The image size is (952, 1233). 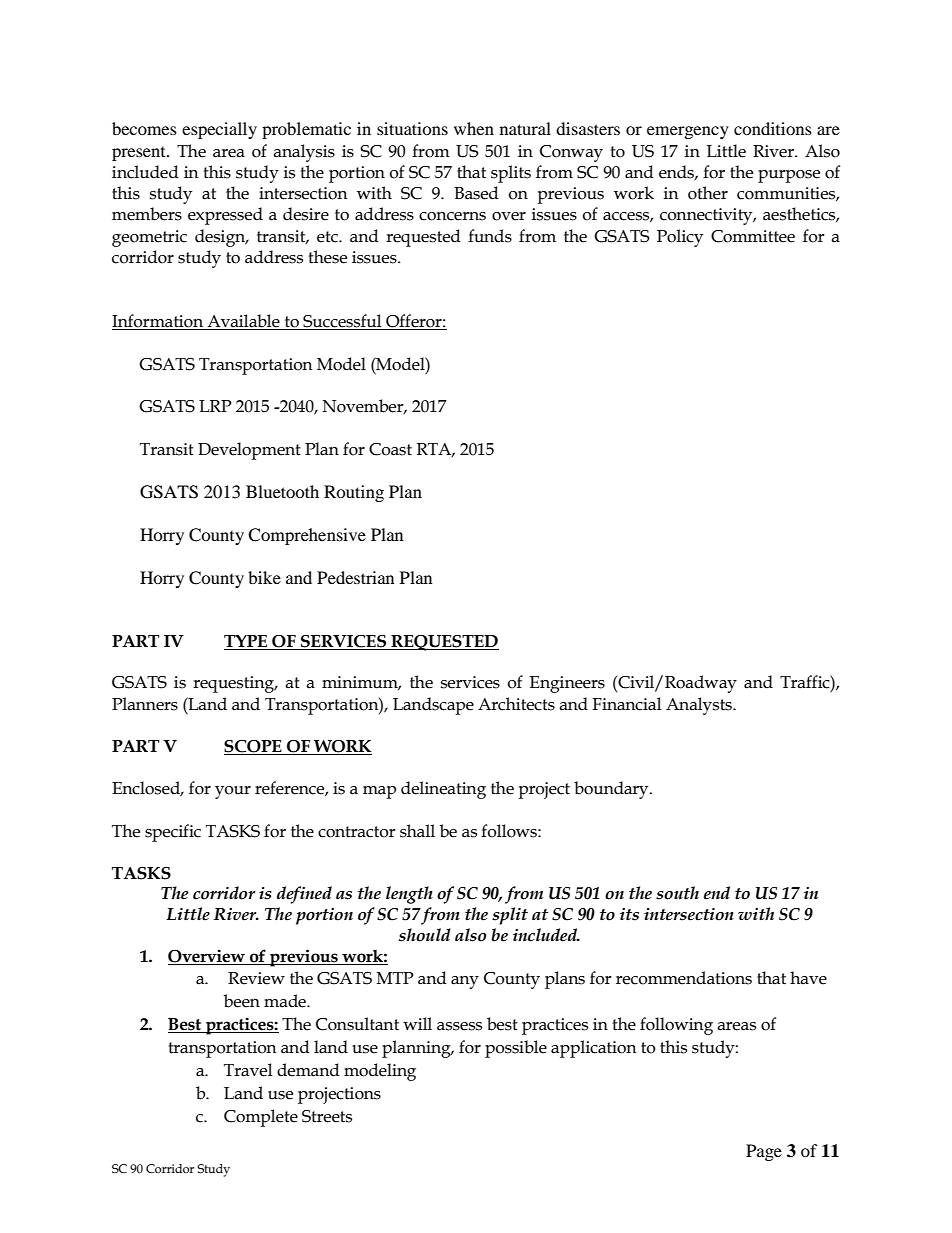 What do you see at coordinates (245, 641) in the page?
I see `TYPE` at bounding box center [245, 641].
